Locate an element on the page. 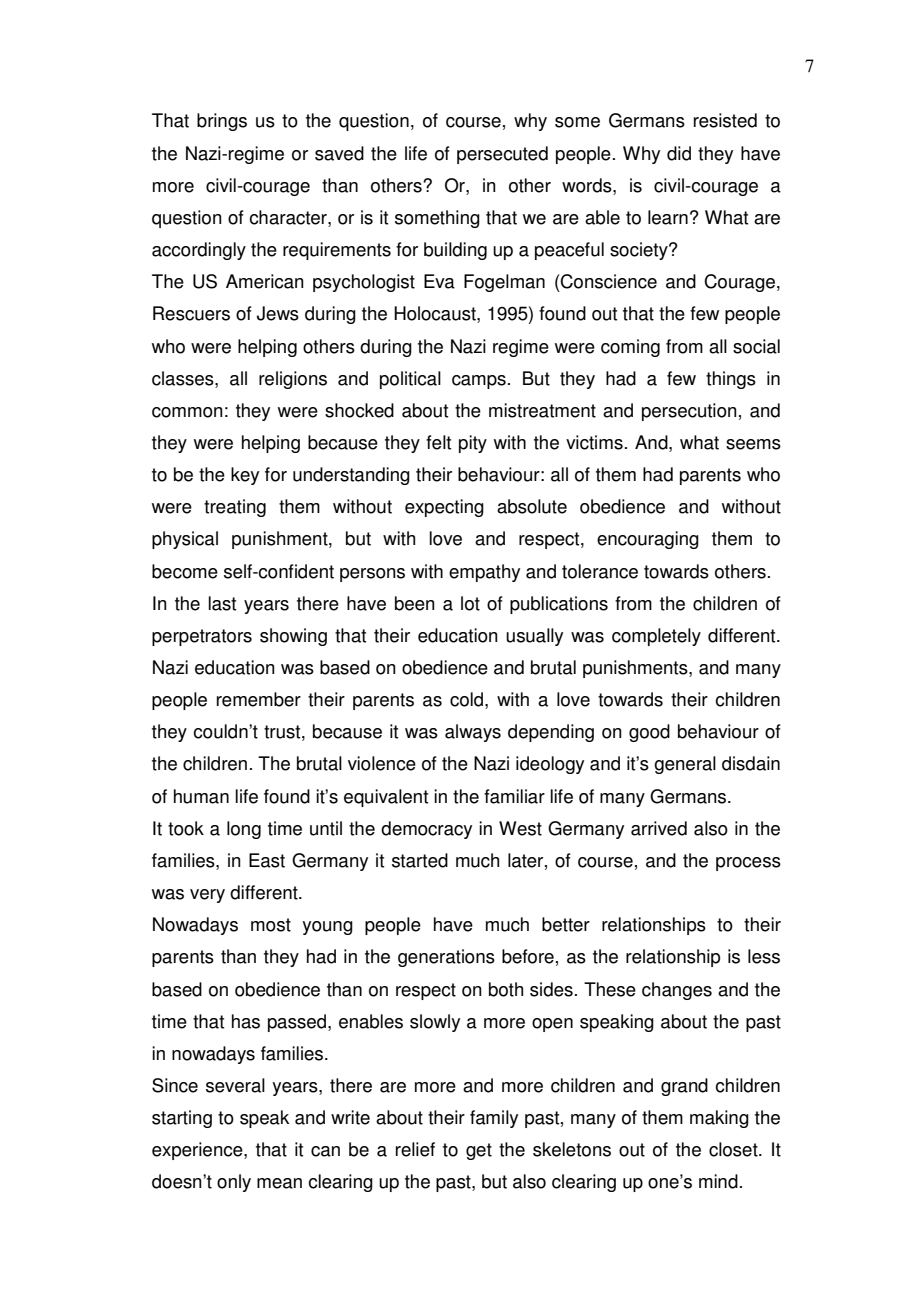  only is located at coordinates (234, 1183).
